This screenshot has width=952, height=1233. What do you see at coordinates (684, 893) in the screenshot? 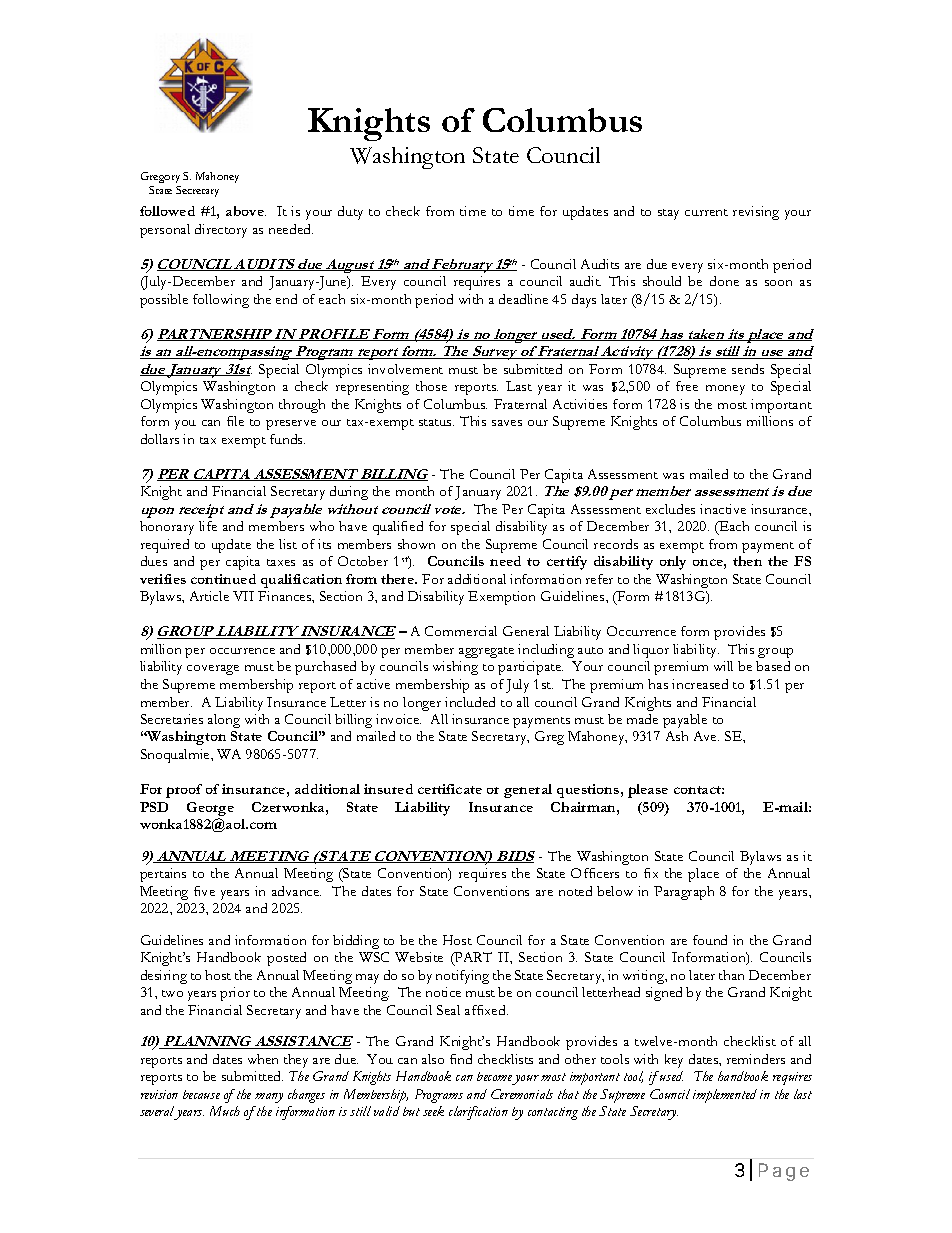
I see `Paragraph` at bounding box center [684, 893].
